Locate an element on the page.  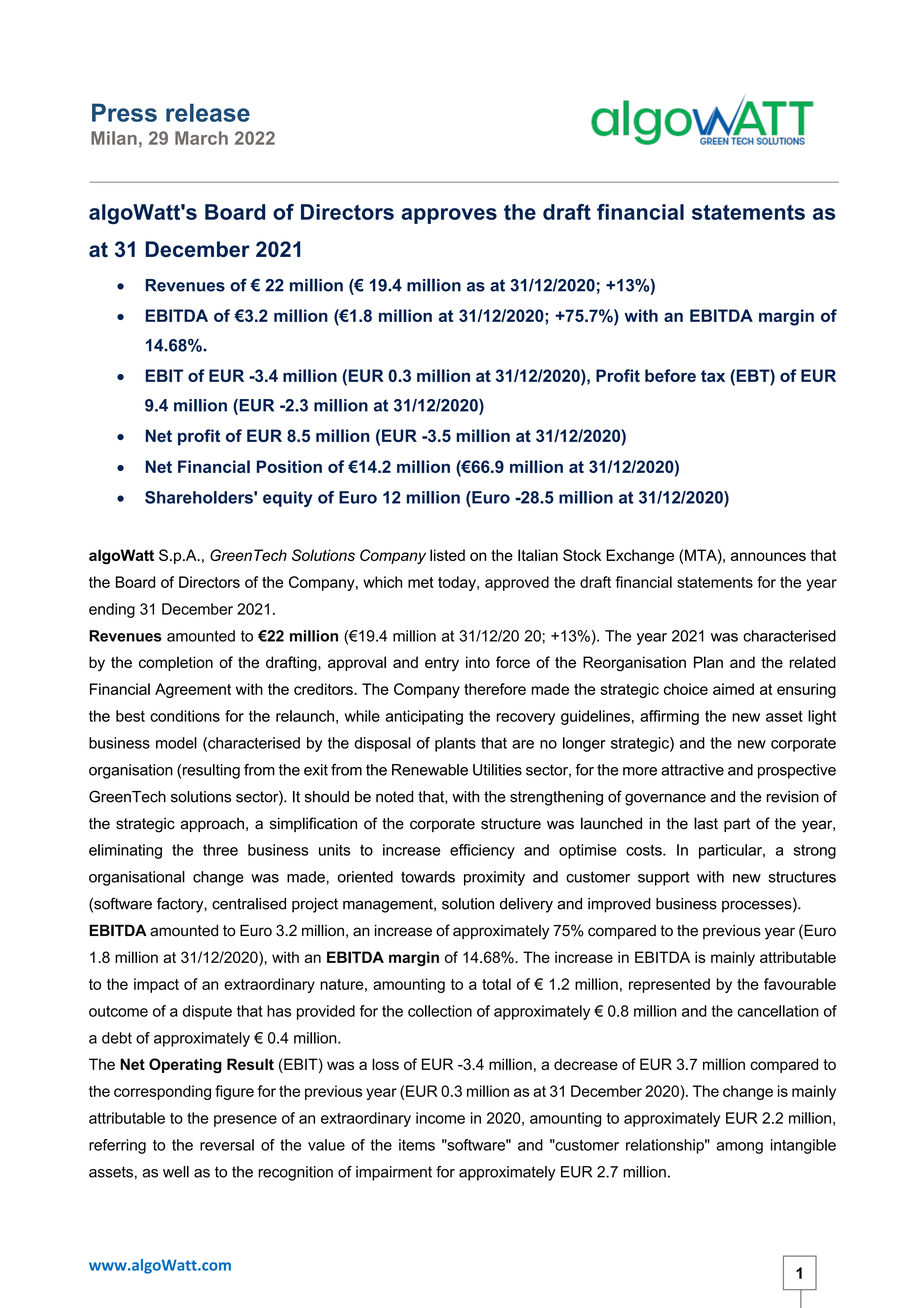
approves is located at coordinates (449, 216).
